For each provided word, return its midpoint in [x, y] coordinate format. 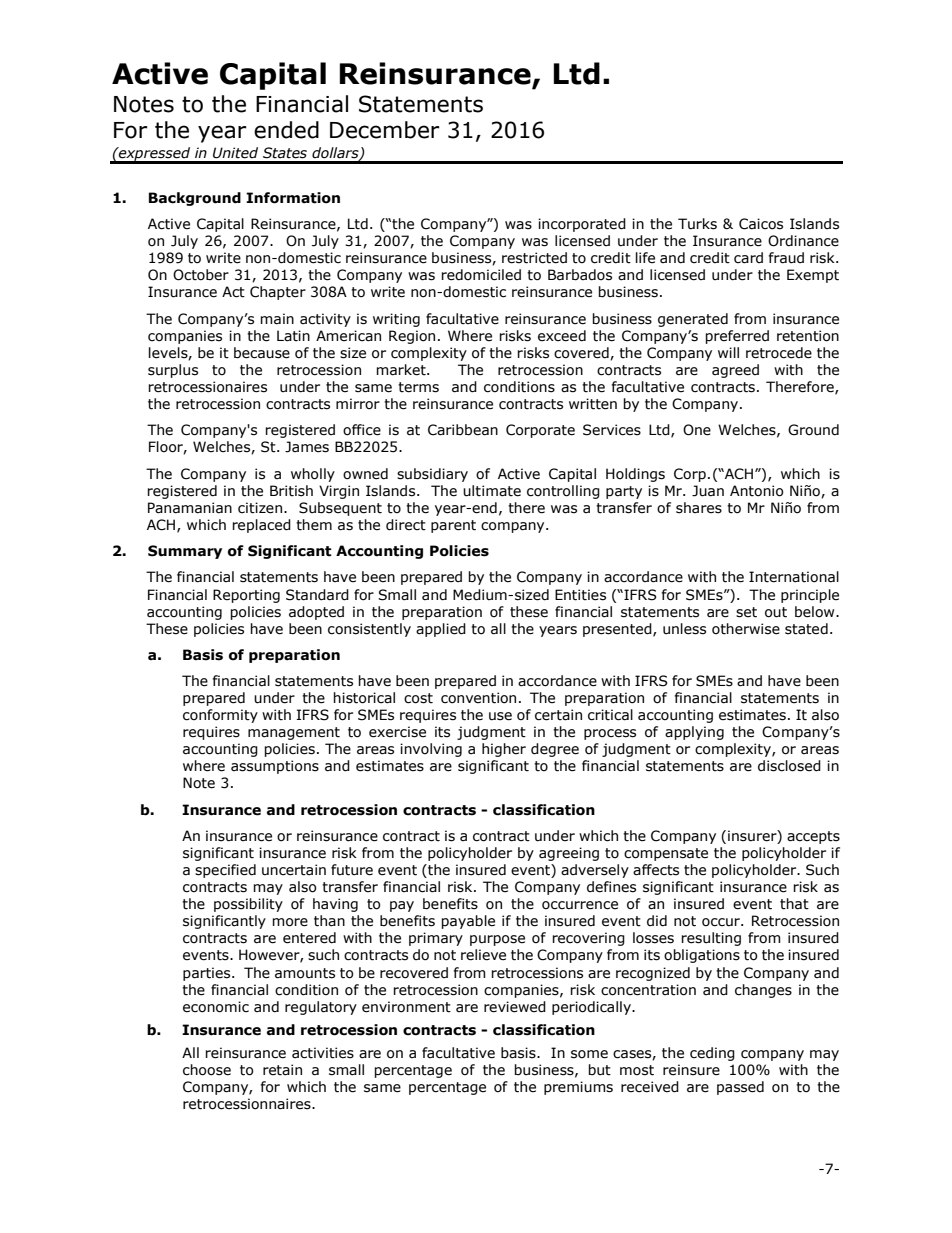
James [307, 447]
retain [282, 1070]
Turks [697, 224]
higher [504, 750]
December [385, 130]
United [235, 153]
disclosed [789, 766]
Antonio [757, 491]
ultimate [492, 491]
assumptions [275, 767]
